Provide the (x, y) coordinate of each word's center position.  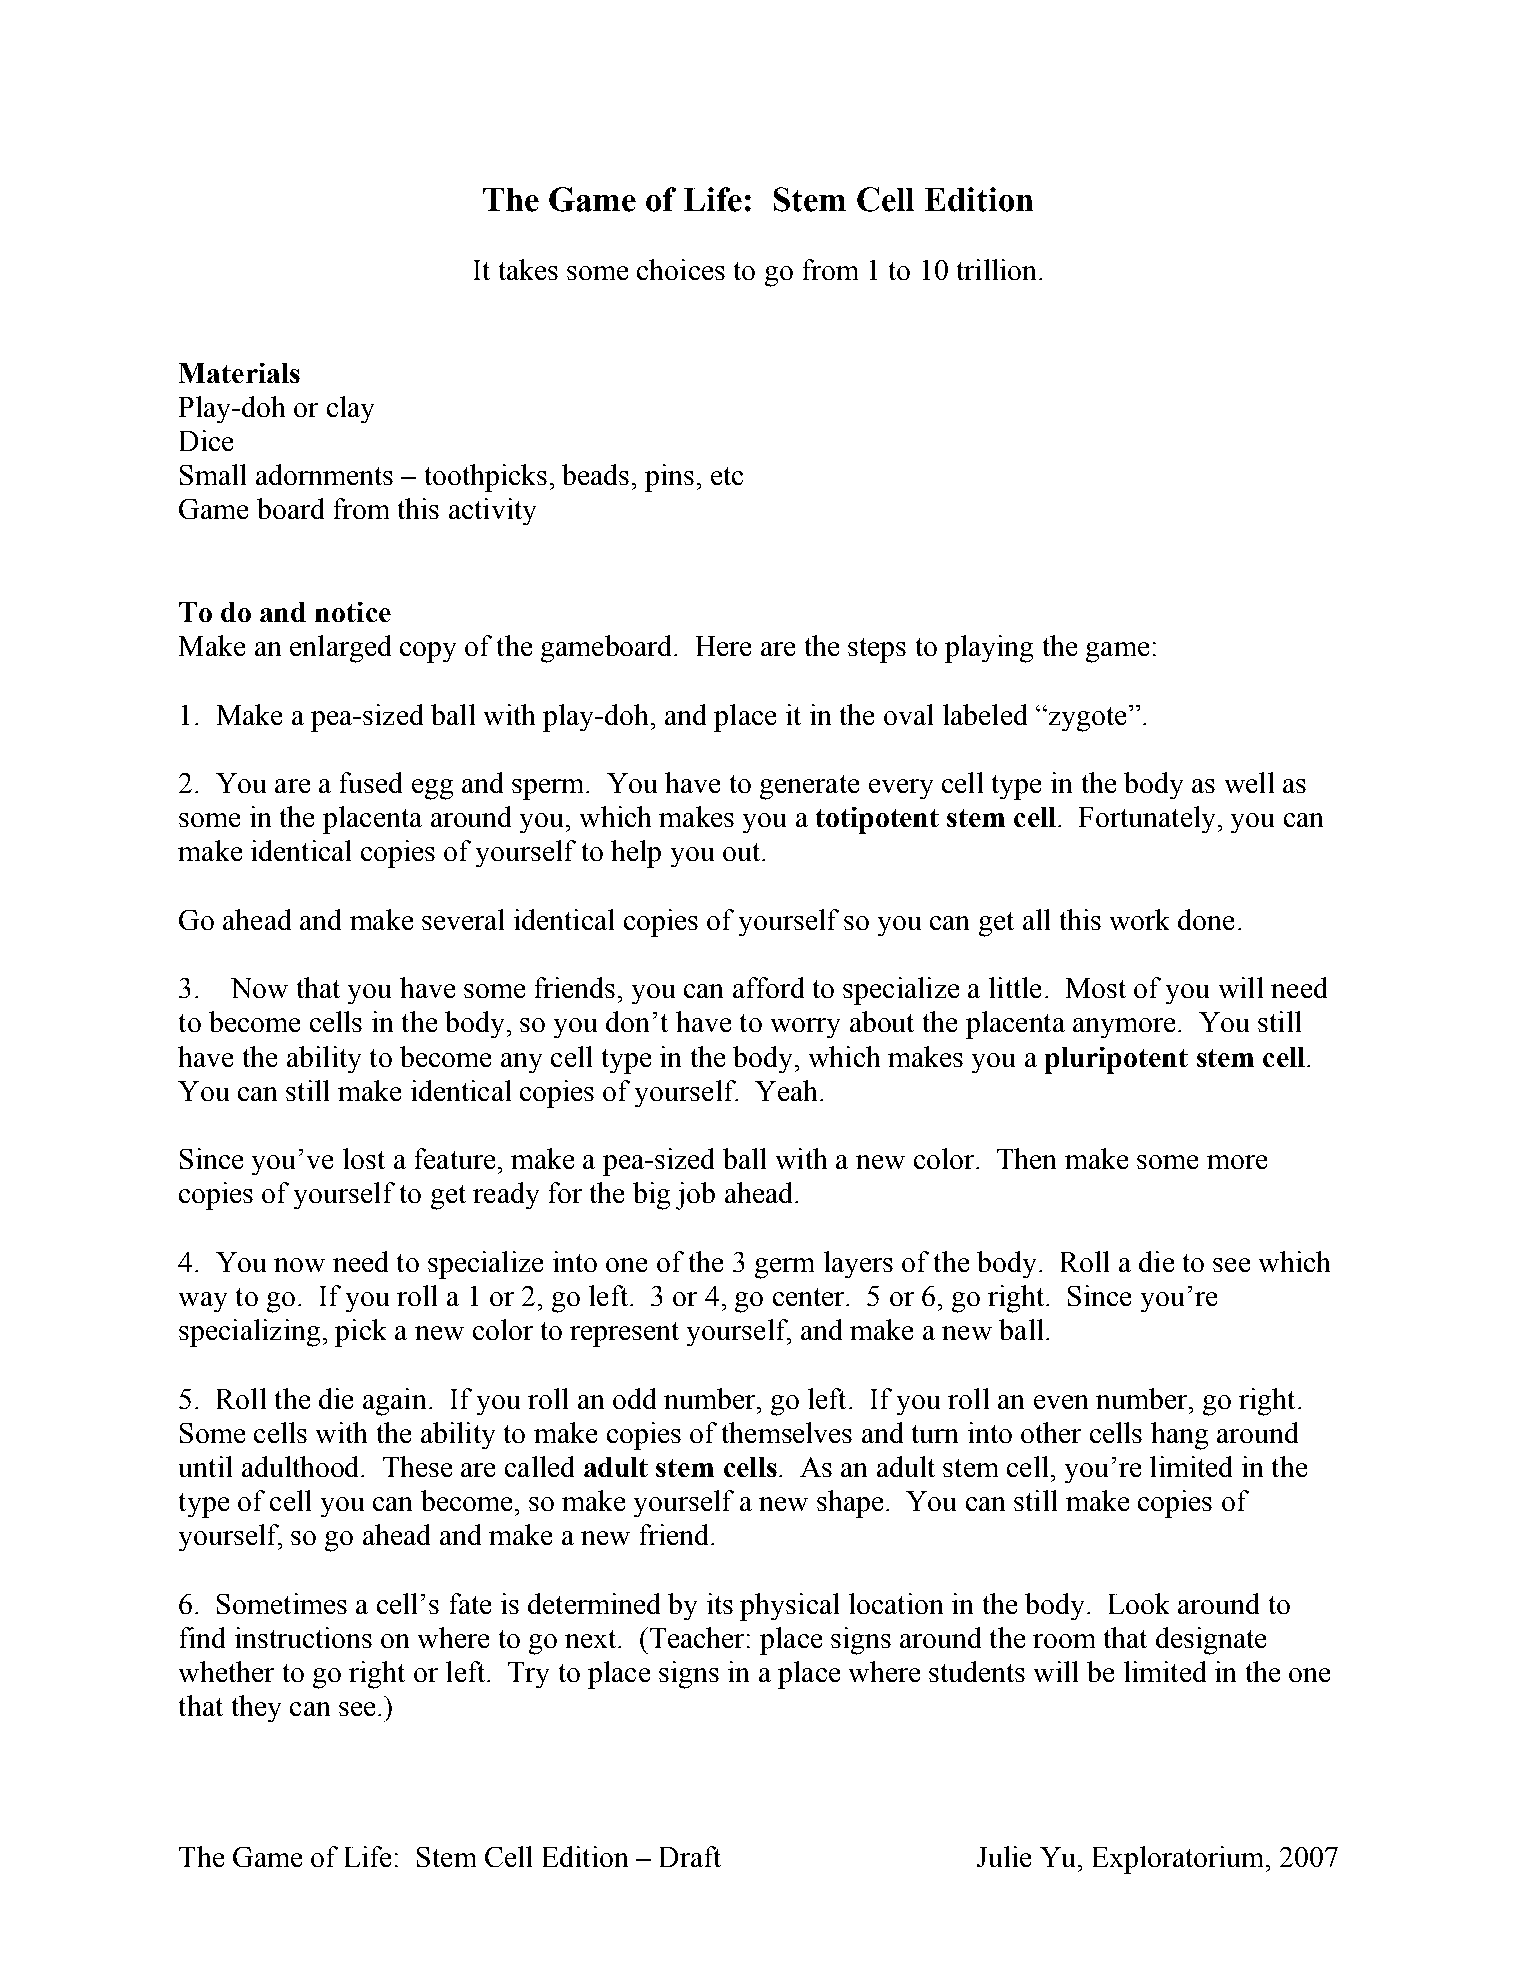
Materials (239, 373)
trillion (998, 269)
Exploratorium (1180, 1860)
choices (681, 269)
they (256, 1708)
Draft (690, 1856)
